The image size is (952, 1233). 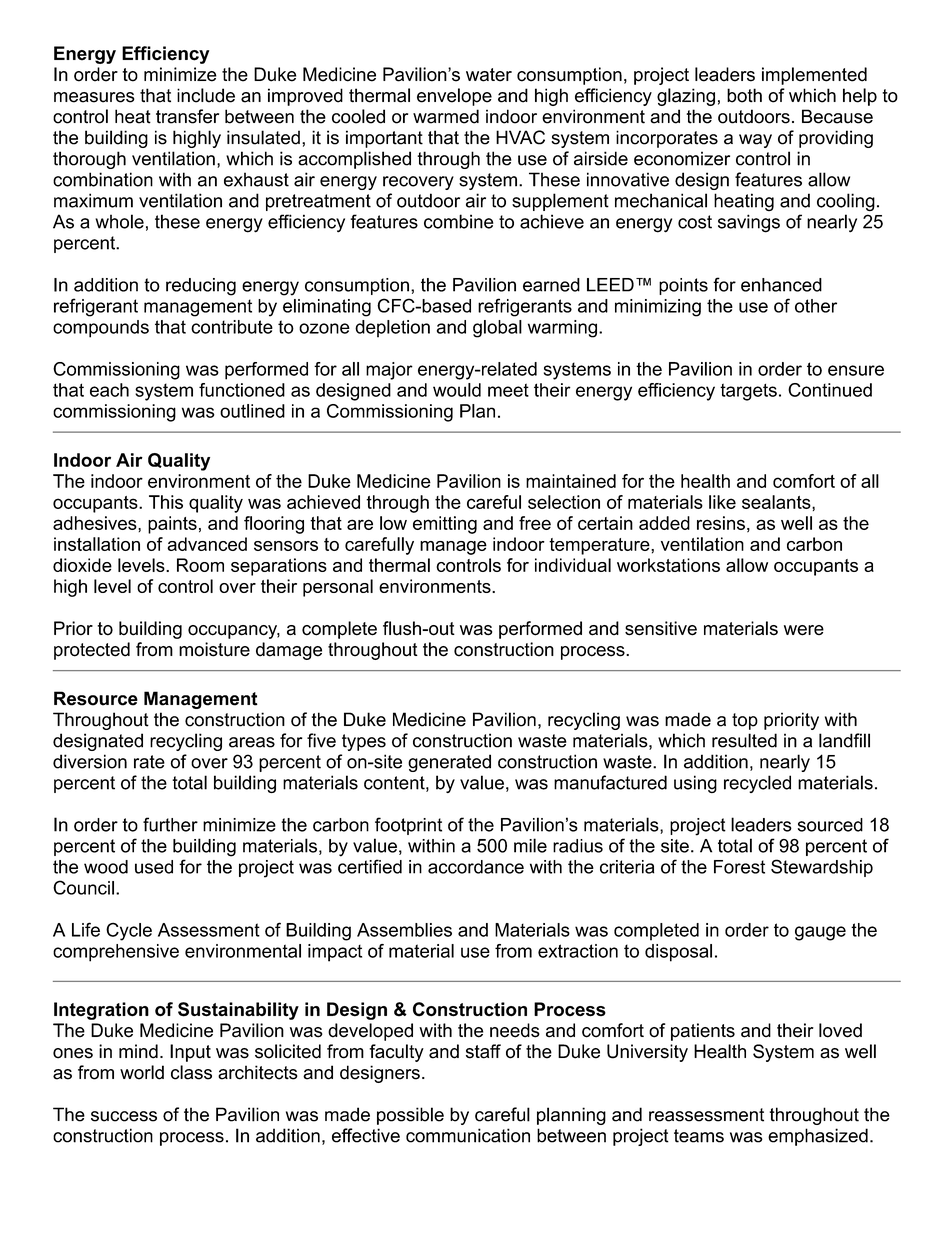 I want to click on communication, so click(x=468, y=1135).
